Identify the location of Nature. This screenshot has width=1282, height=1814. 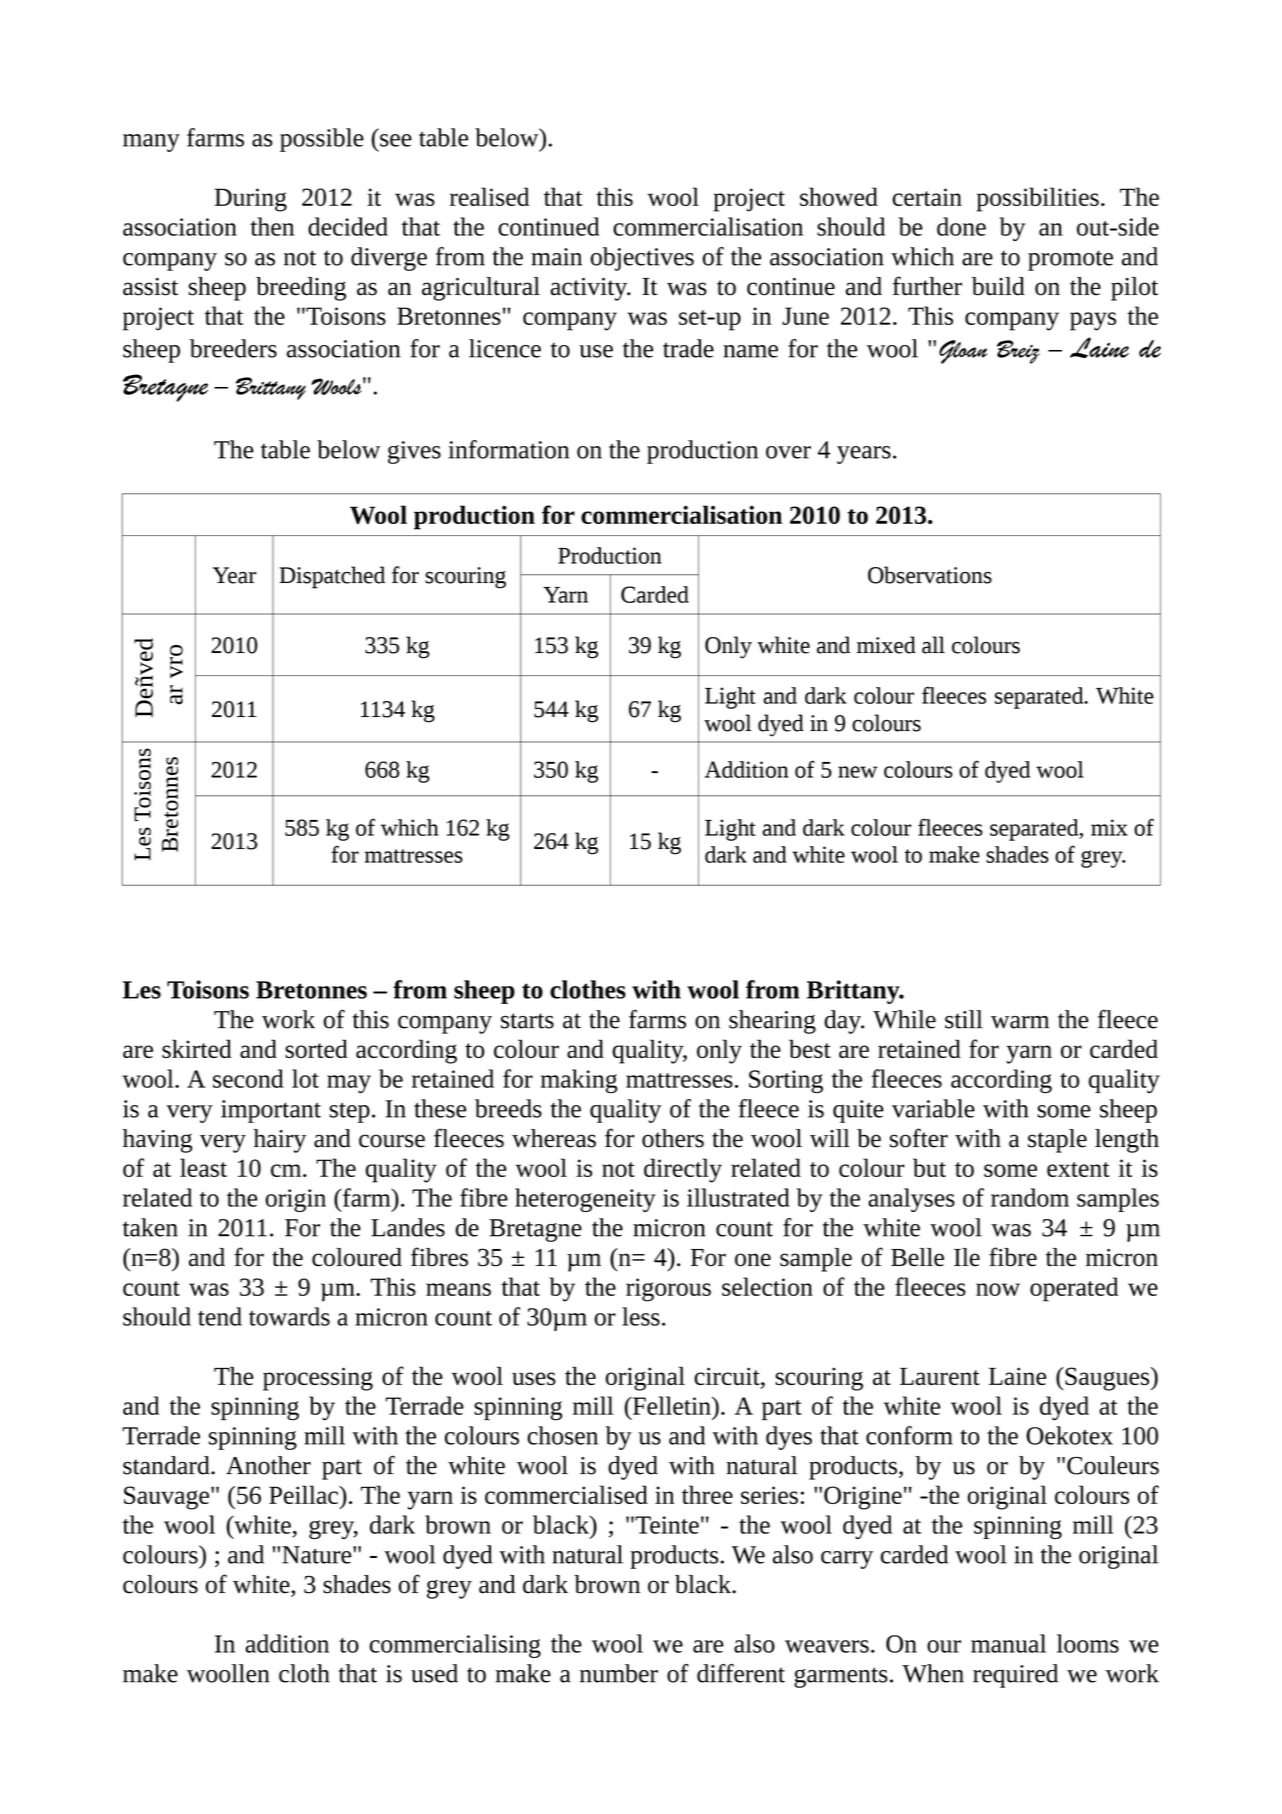
(318, 1555).
